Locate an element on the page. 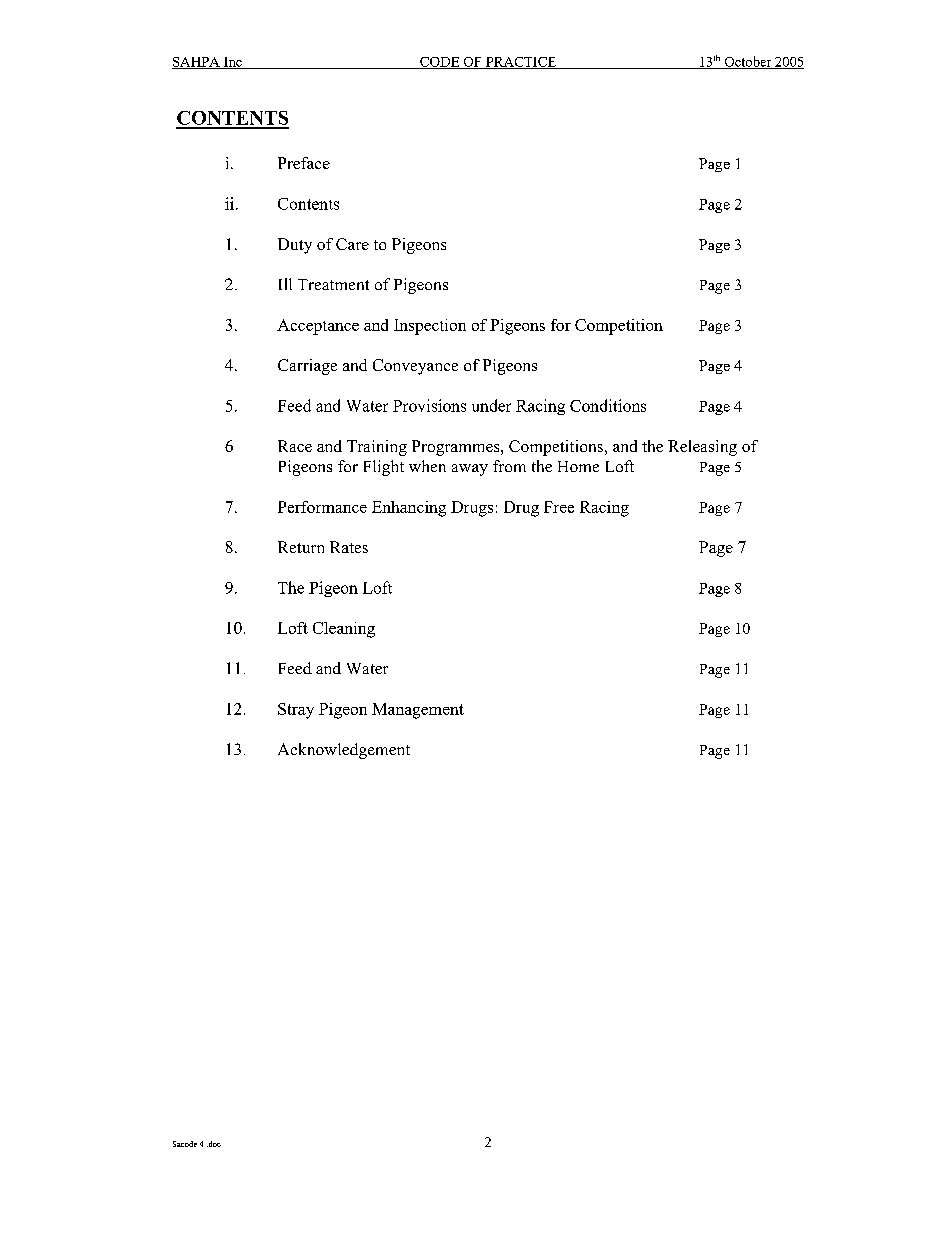 This image has width=952, height=1233. Inc is located at coordinates (233, 63).
